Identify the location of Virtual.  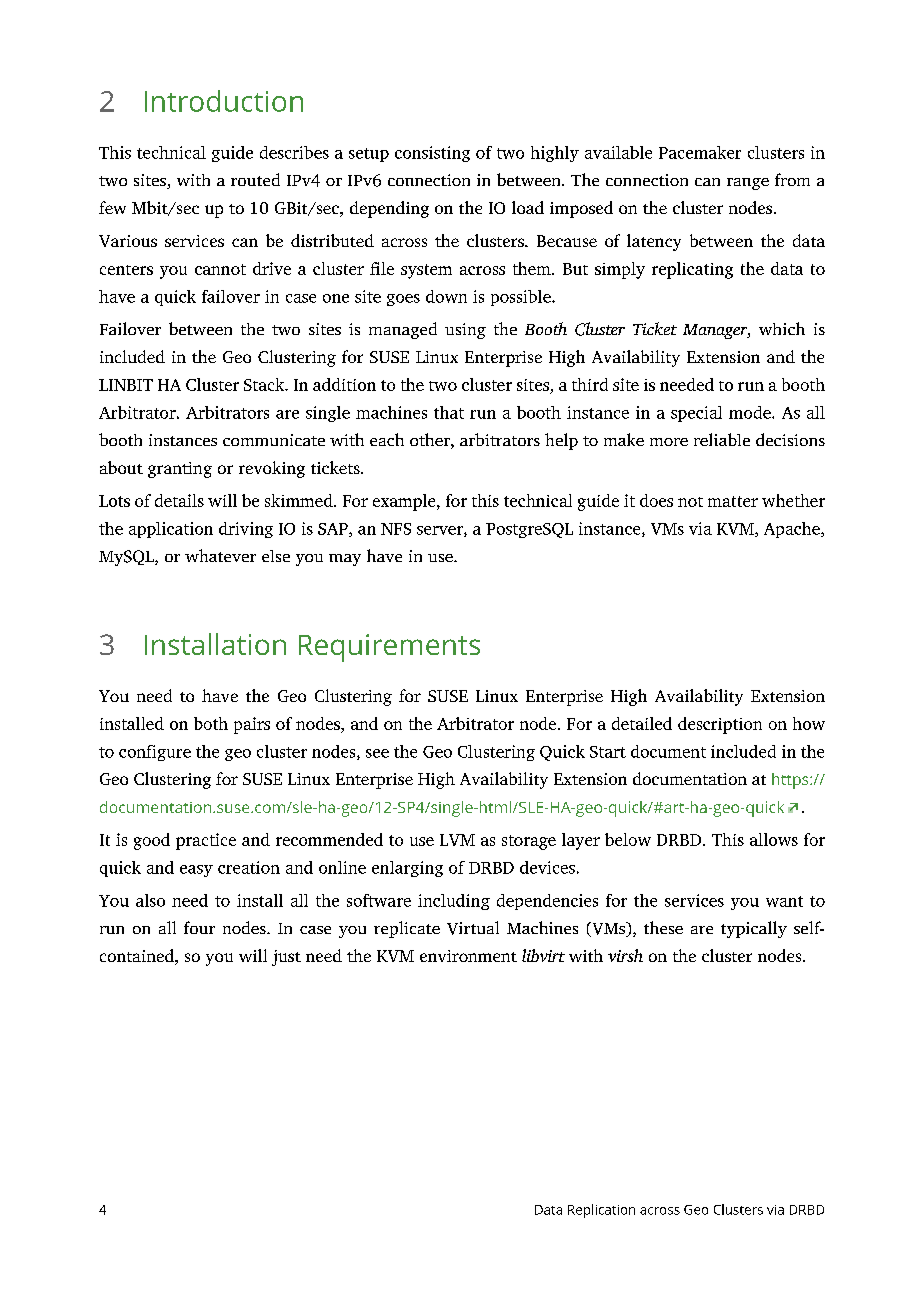
(473, 928).
